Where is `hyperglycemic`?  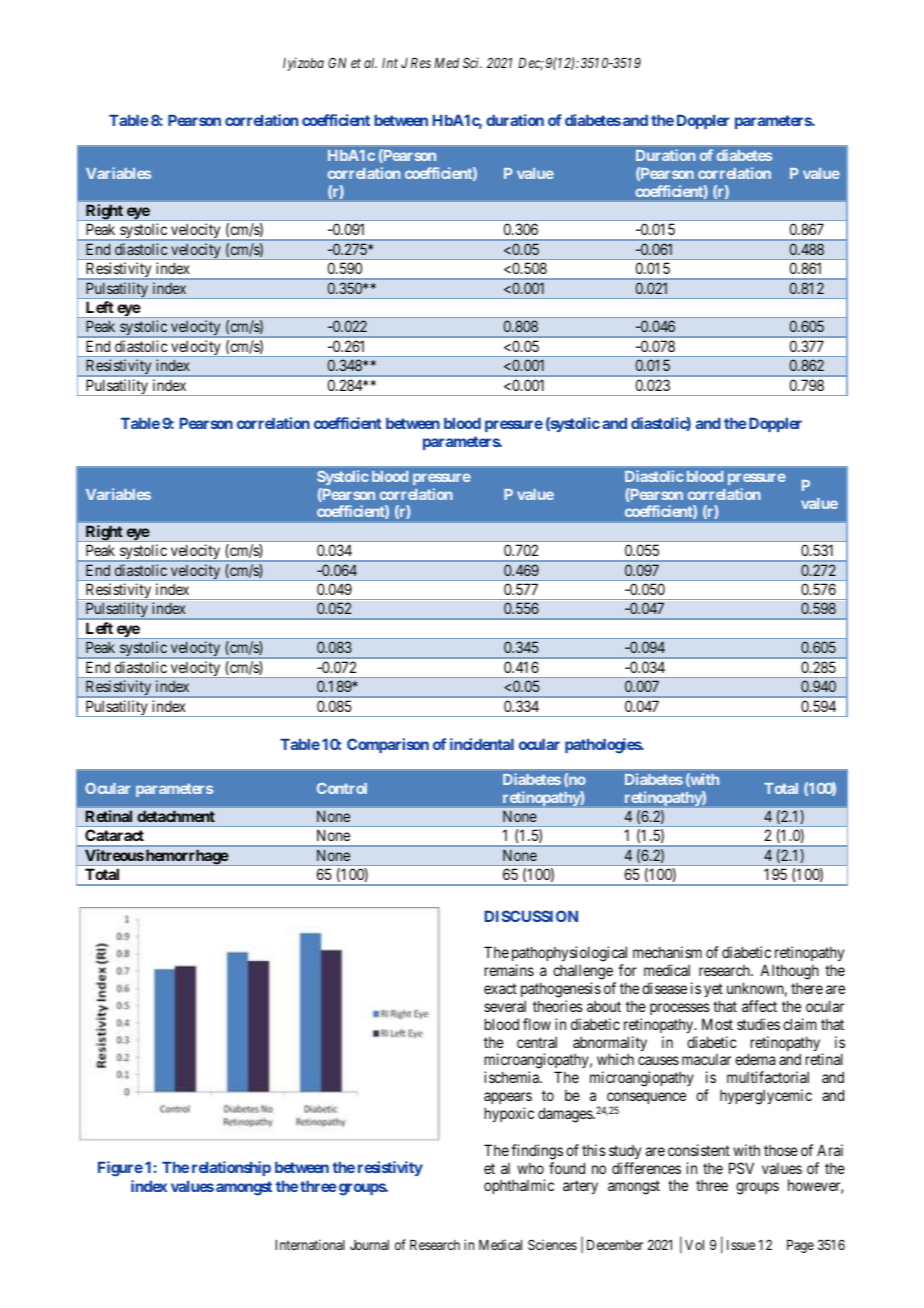 hyperglycemic is located at coordinates (766, 1097).
